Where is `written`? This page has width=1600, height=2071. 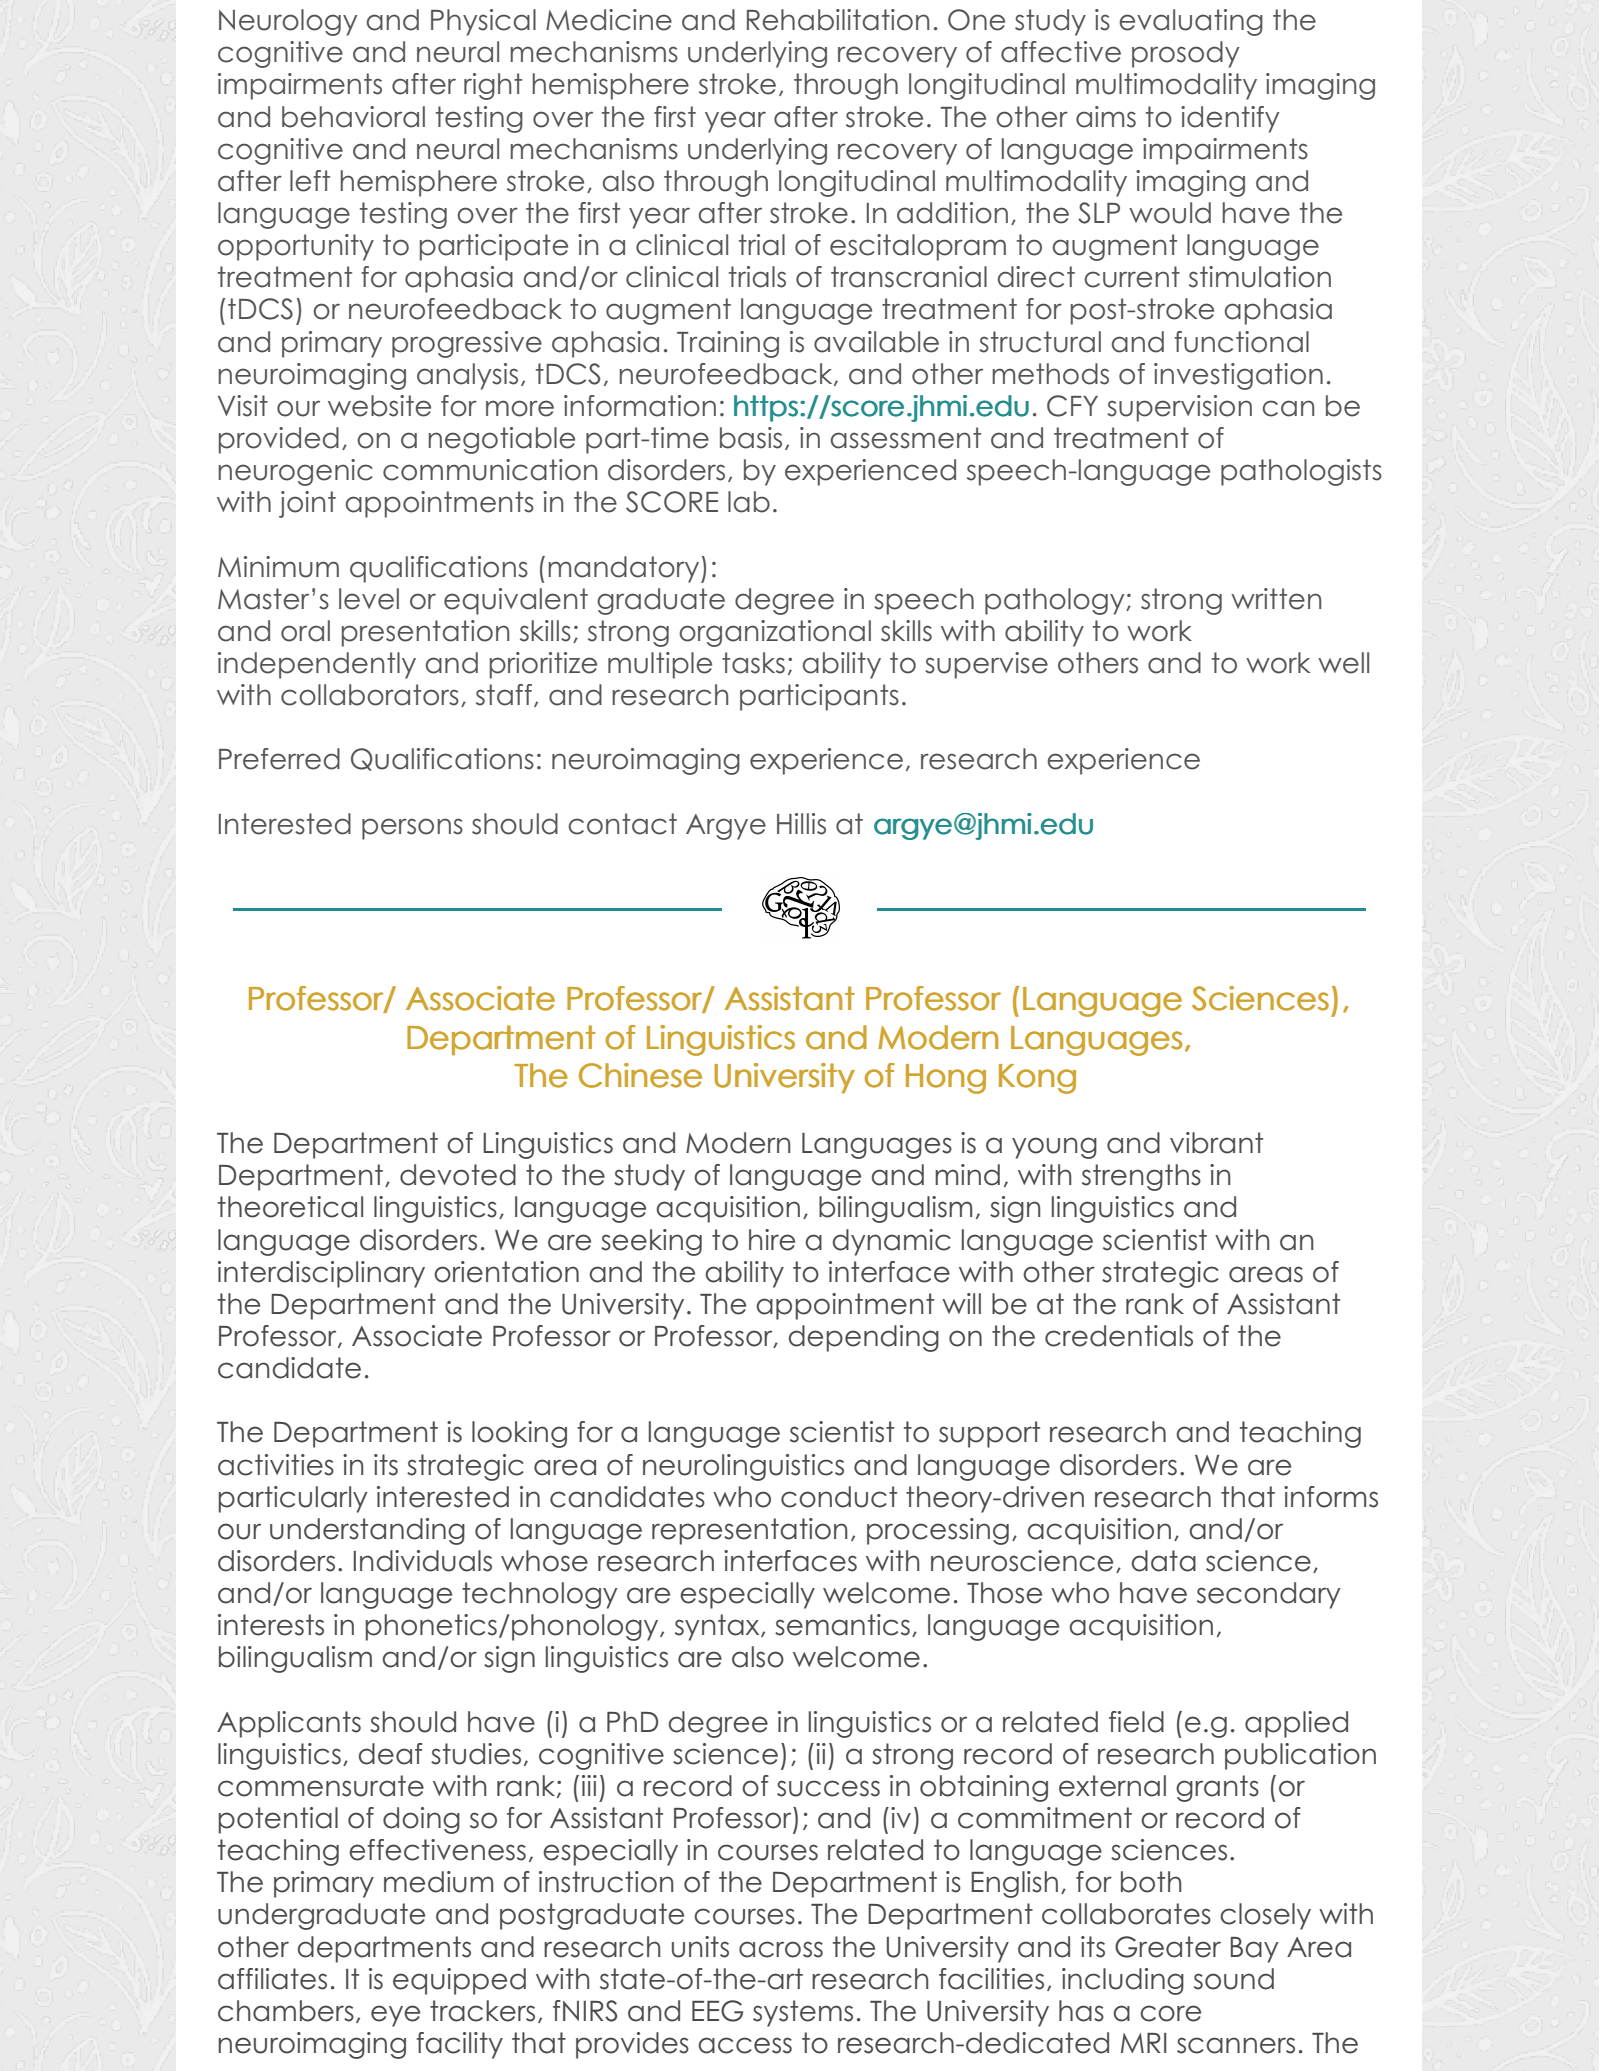 written is located at coordinates (1276, 599).
